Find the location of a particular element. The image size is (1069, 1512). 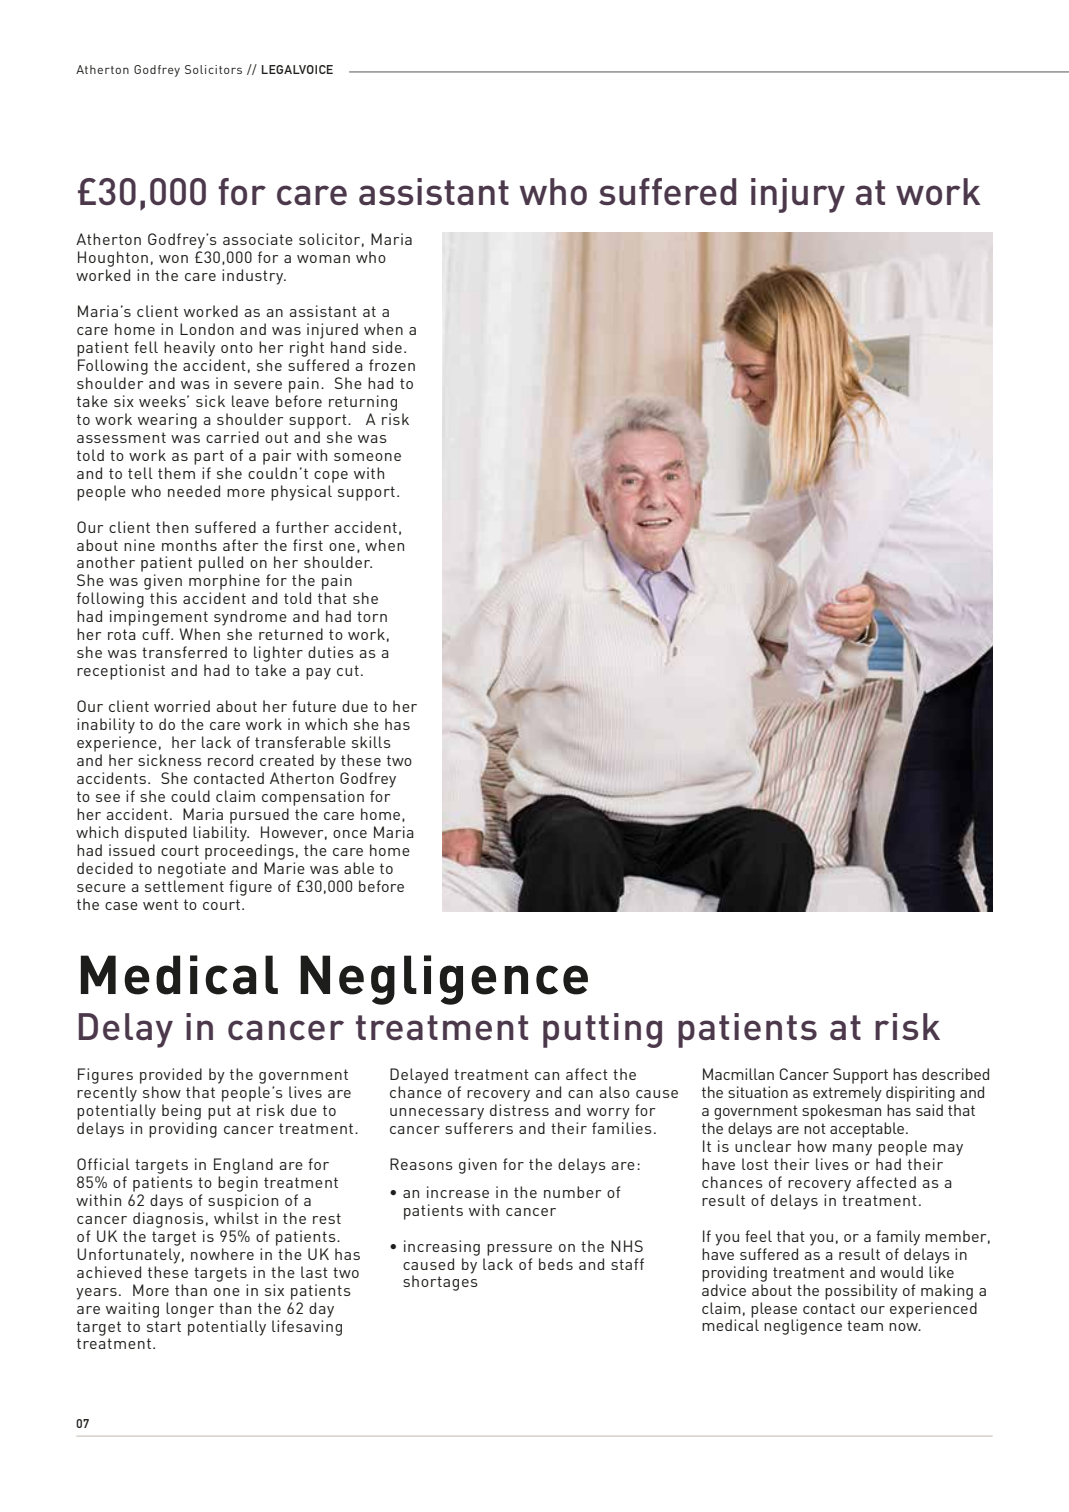

injury is located at coordinates (798, 195).
